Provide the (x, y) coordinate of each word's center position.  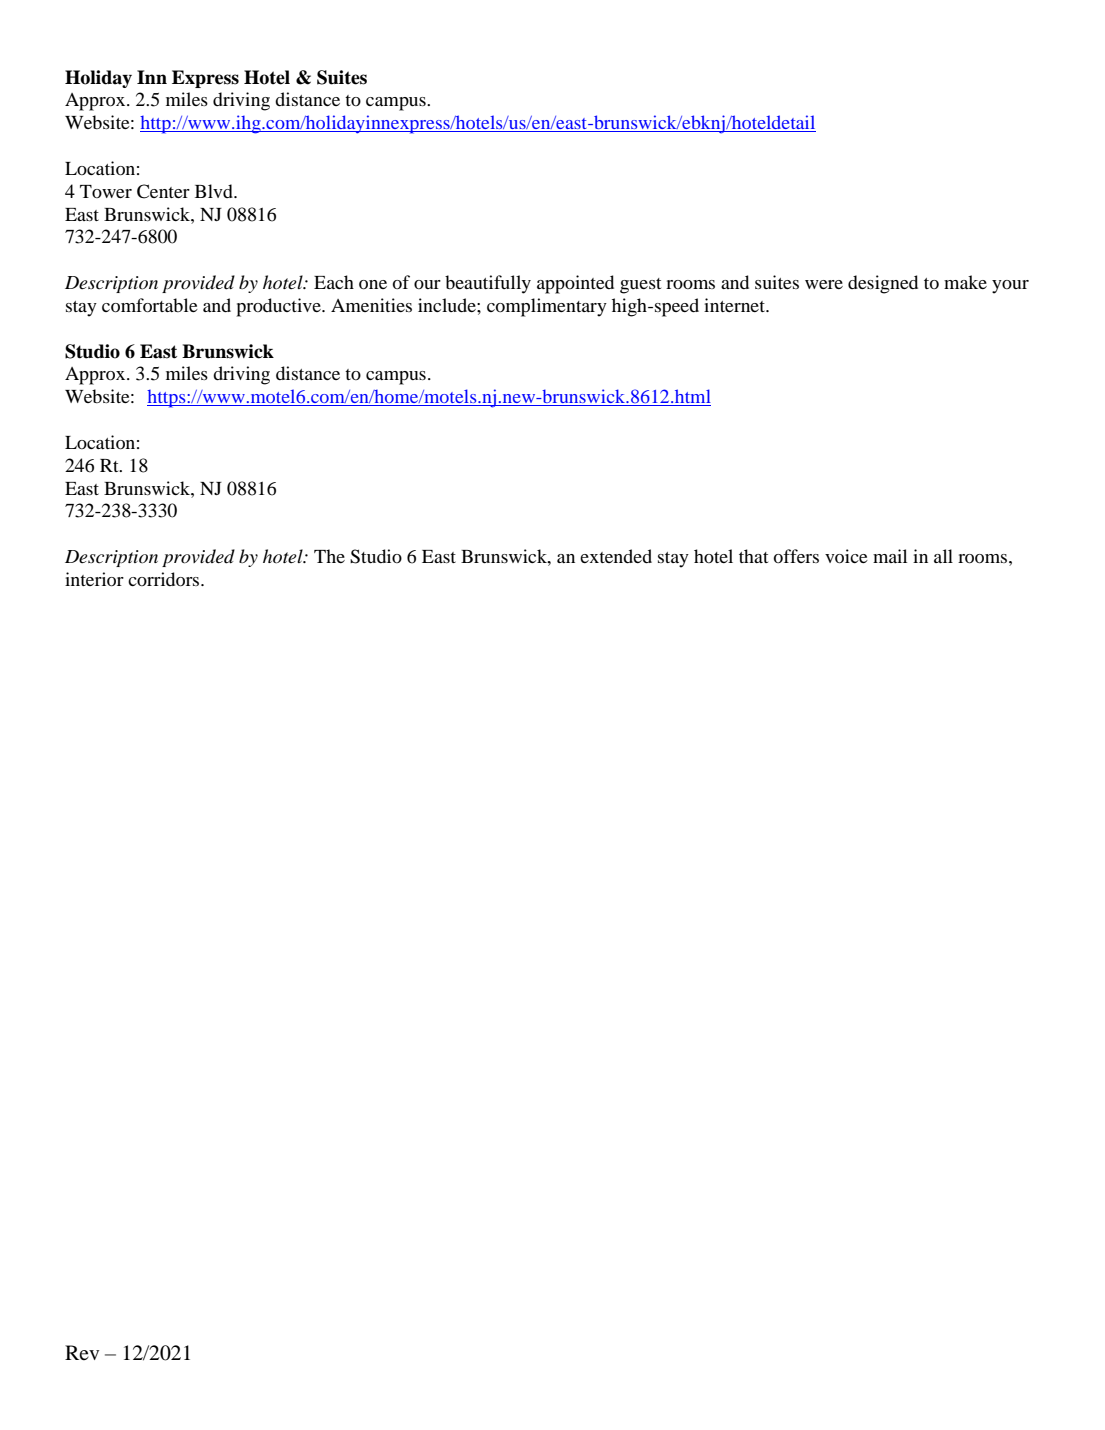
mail (890, 556)
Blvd (215, 191)
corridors (165, 579)
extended (616, 556)
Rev (82, 1352)
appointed (575, 284)
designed (883, 284)
